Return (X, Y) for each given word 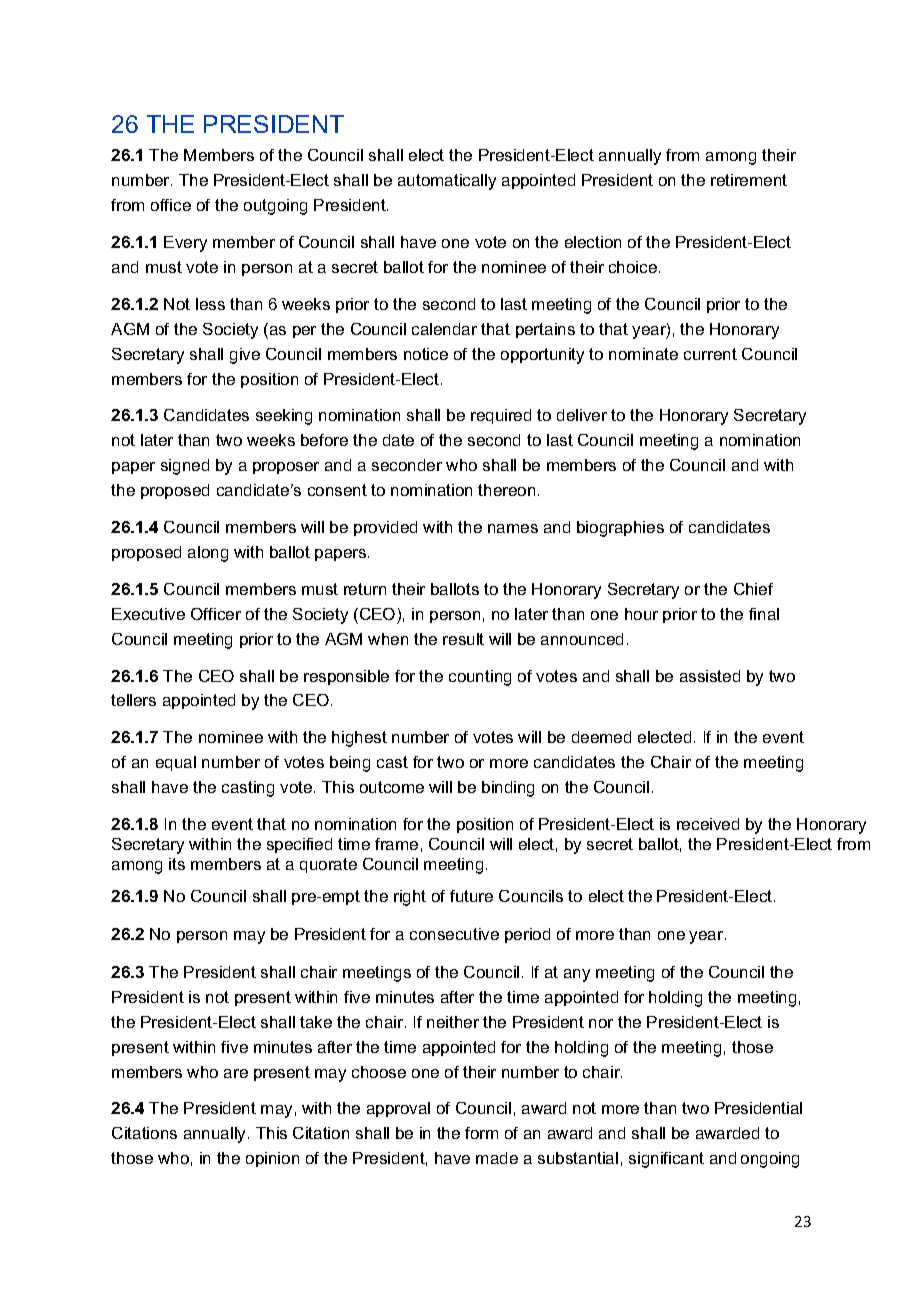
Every (185, 244)
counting (480, 678)
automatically (447, 182)
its (177, 864)
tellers (133, 700)
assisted (710, 676)
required (501, 416)
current (710, 354)
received (708, 824)
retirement (749, 180)
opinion (272, 1159)
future (471, 896)
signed (185, 467)
